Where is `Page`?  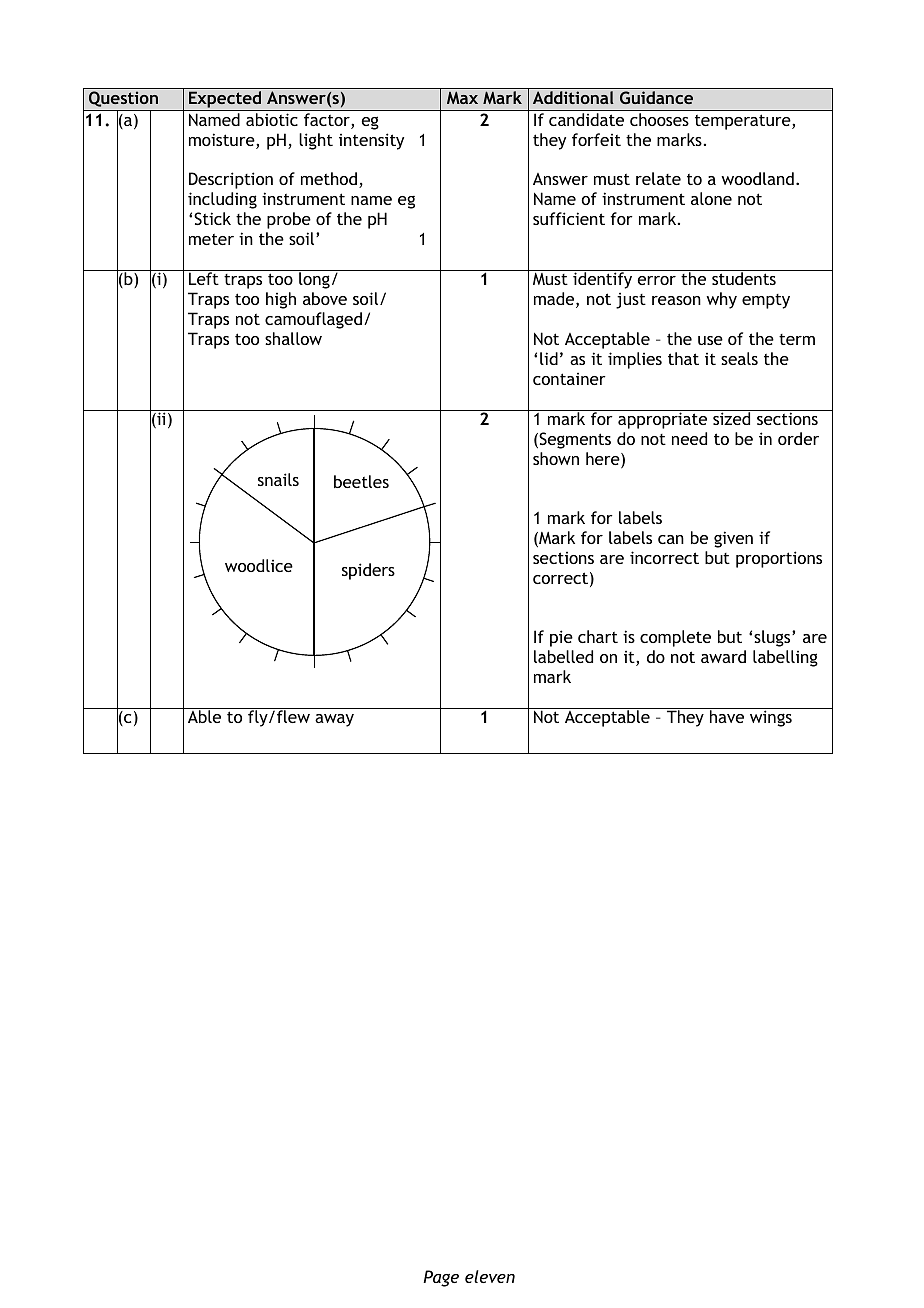
Page is located at coordinates (441, 1278).
